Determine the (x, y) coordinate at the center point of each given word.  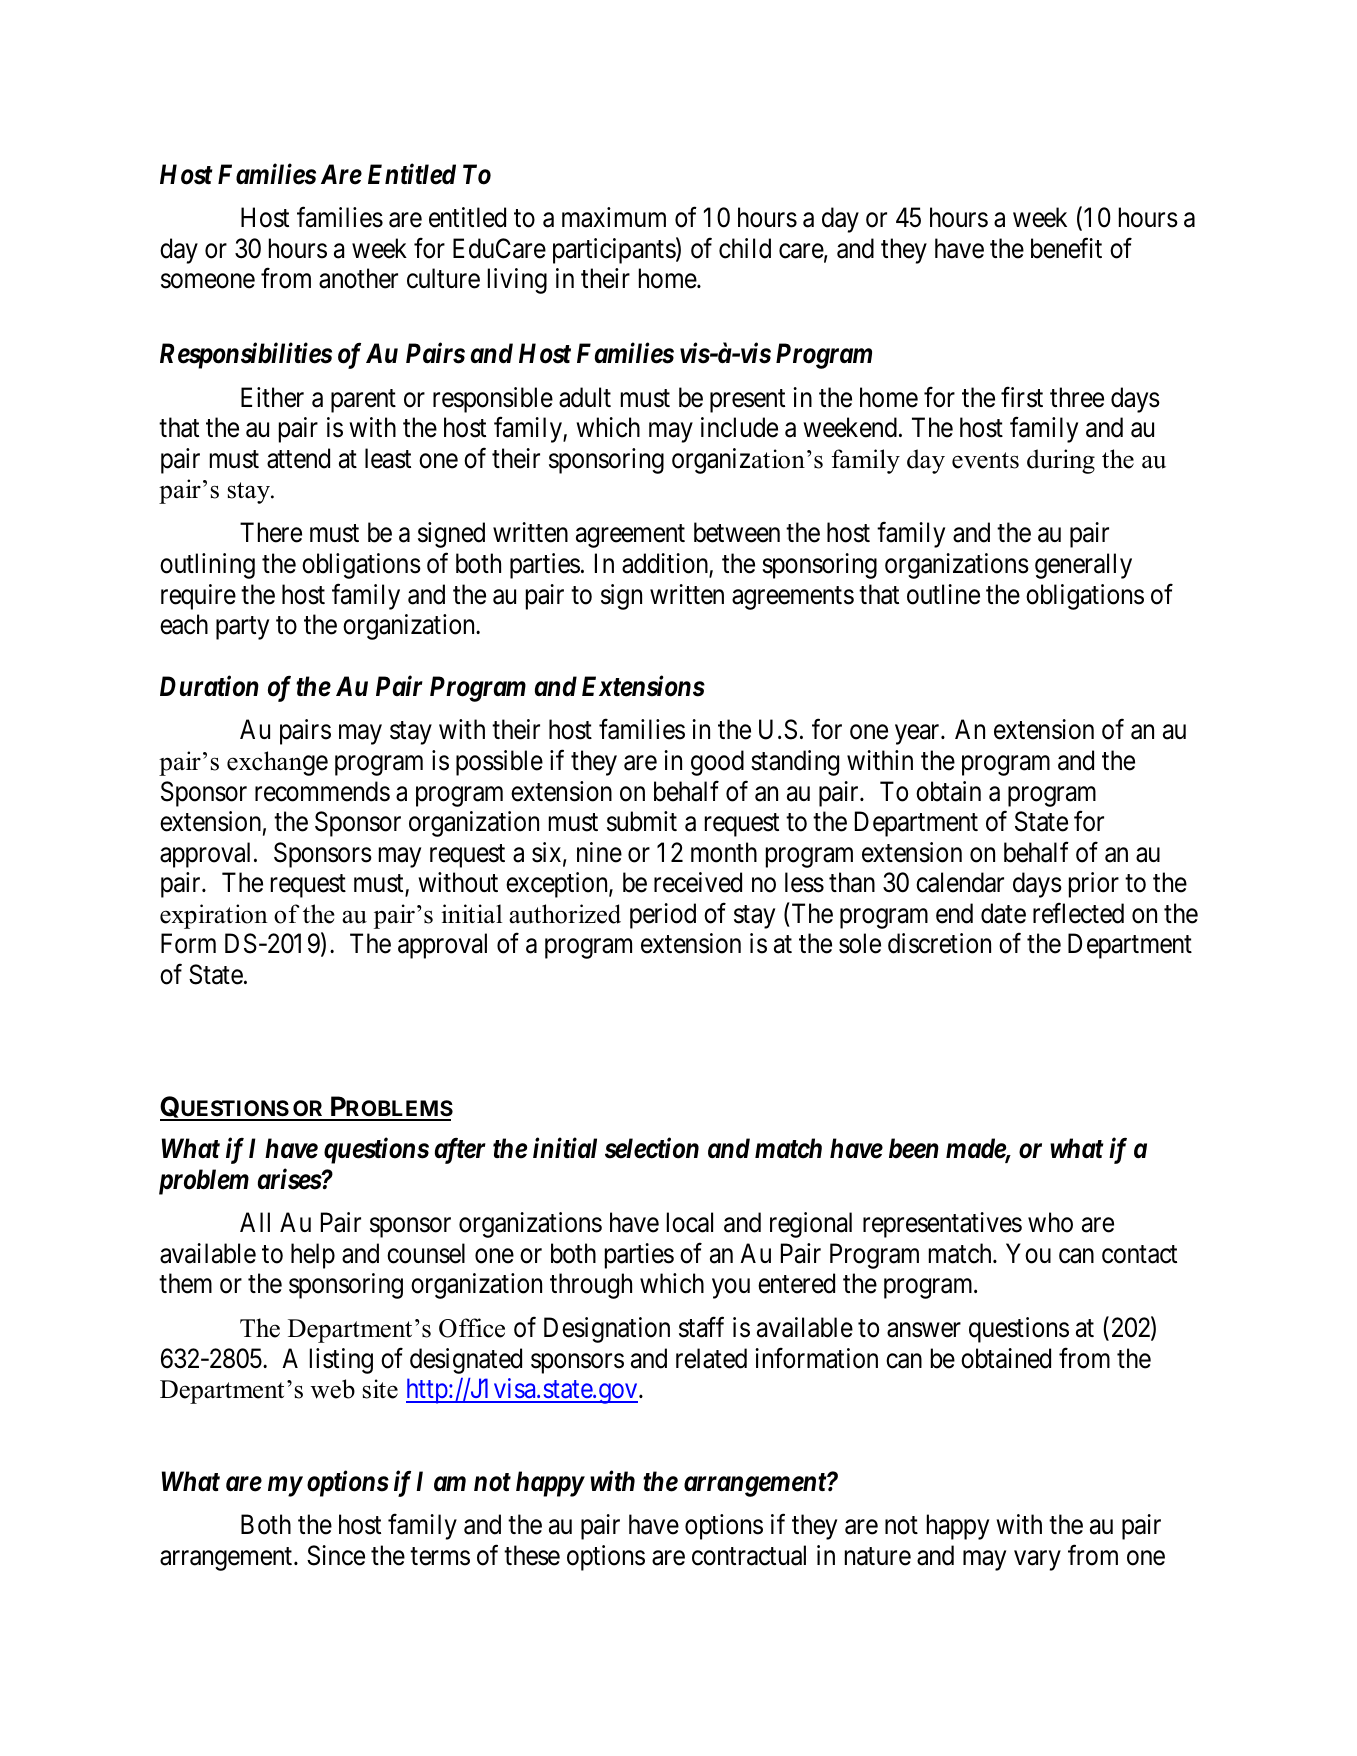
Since (336, 1555)
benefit (1066, 248)
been (914, 1148)
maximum (614, 217)
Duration (209, 686)
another (358, 278)
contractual (749, 1555)
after (460, 1151)
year (918, 735)
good (717, 763)
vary (1037, 1561)
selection (652, 1148)
